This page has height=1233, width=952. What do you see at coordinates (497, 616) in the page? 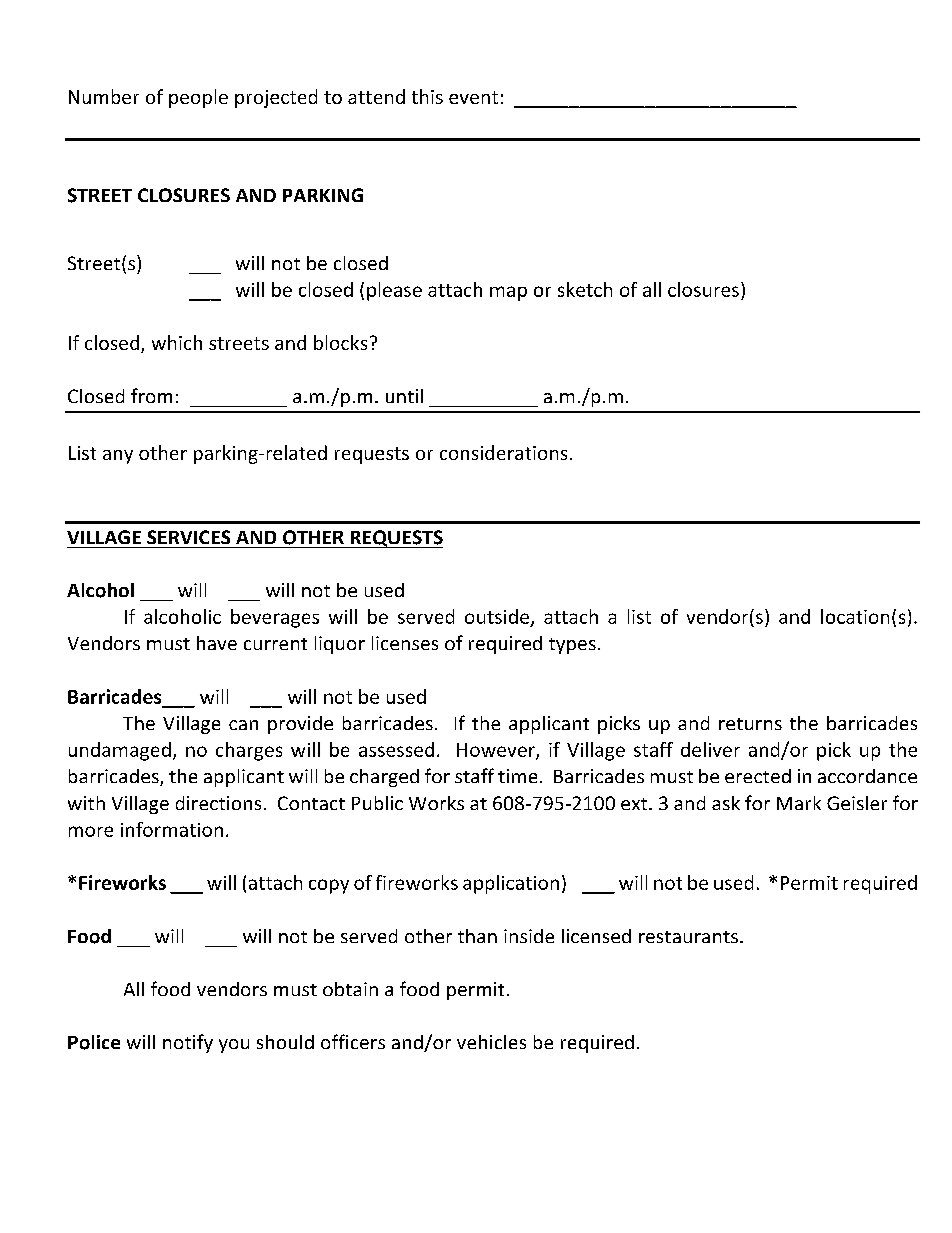
I see `outside` at bounding box center [497, 616].
